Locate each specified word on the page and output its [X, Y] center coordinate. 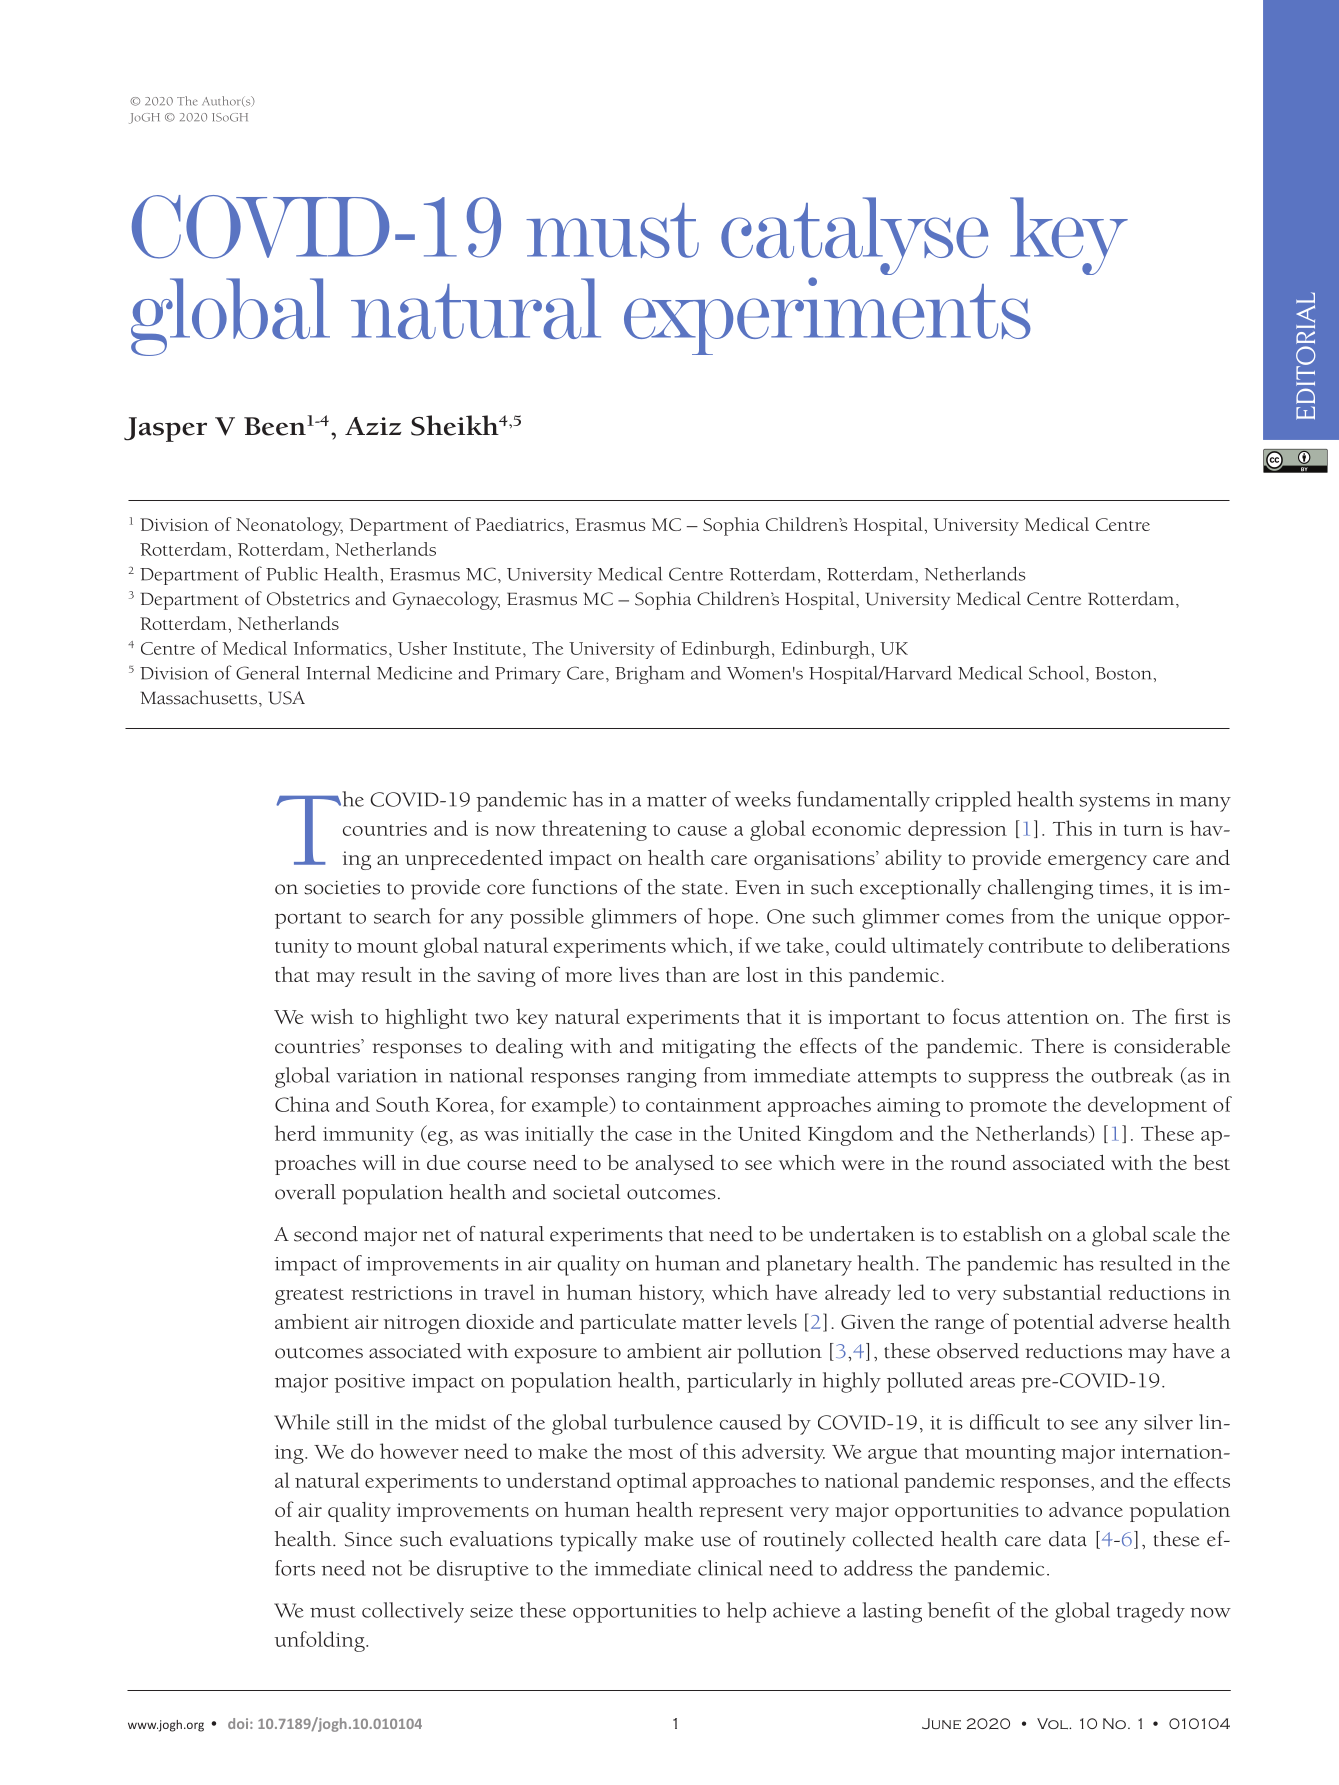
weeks [763, 799]
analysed [675, 1165]
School [1058, 673]
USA [286, 698]
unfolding [320, 1641]
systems [1114, 803]
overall [305, 1192]
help [746, 1612]
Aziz [373, 426]
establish [1002, 1234]
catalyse [854, 237]
